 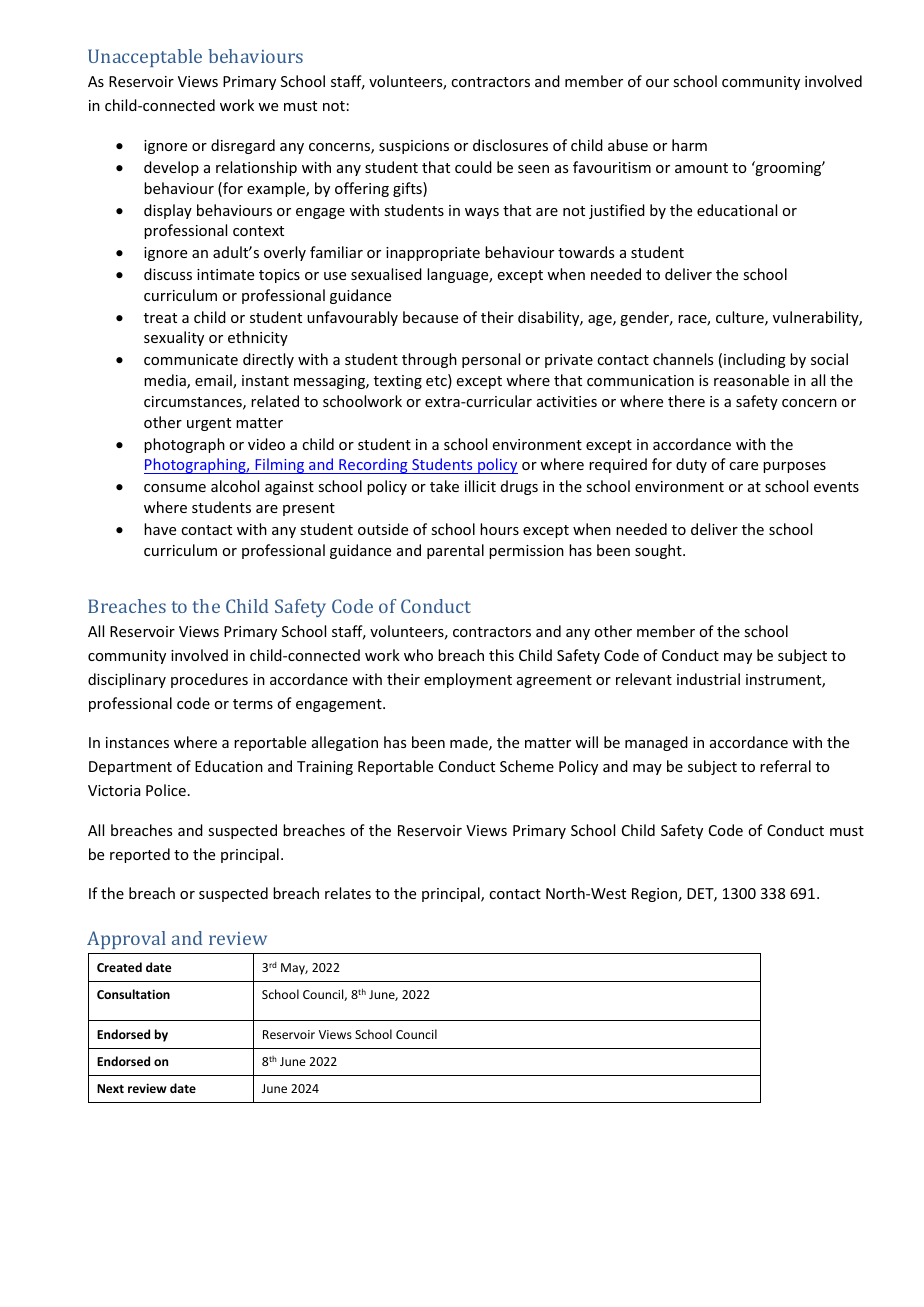 I want to click on referral, so click(x=785, y=766).
